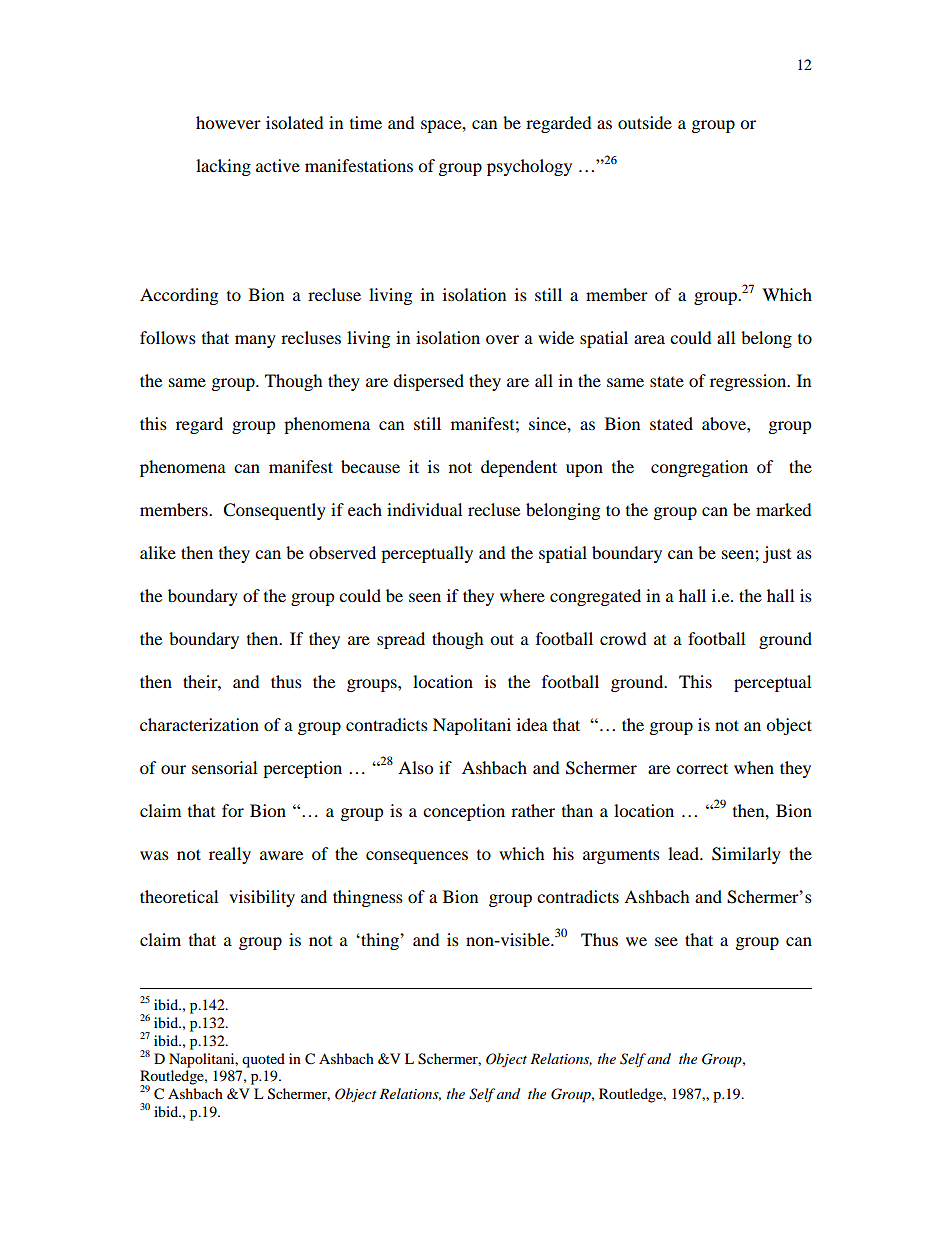 This screenshot has width=952, height=1233. Describe the element at coordinates (645, 122) in the screenshot. I see `outside` at that location.
